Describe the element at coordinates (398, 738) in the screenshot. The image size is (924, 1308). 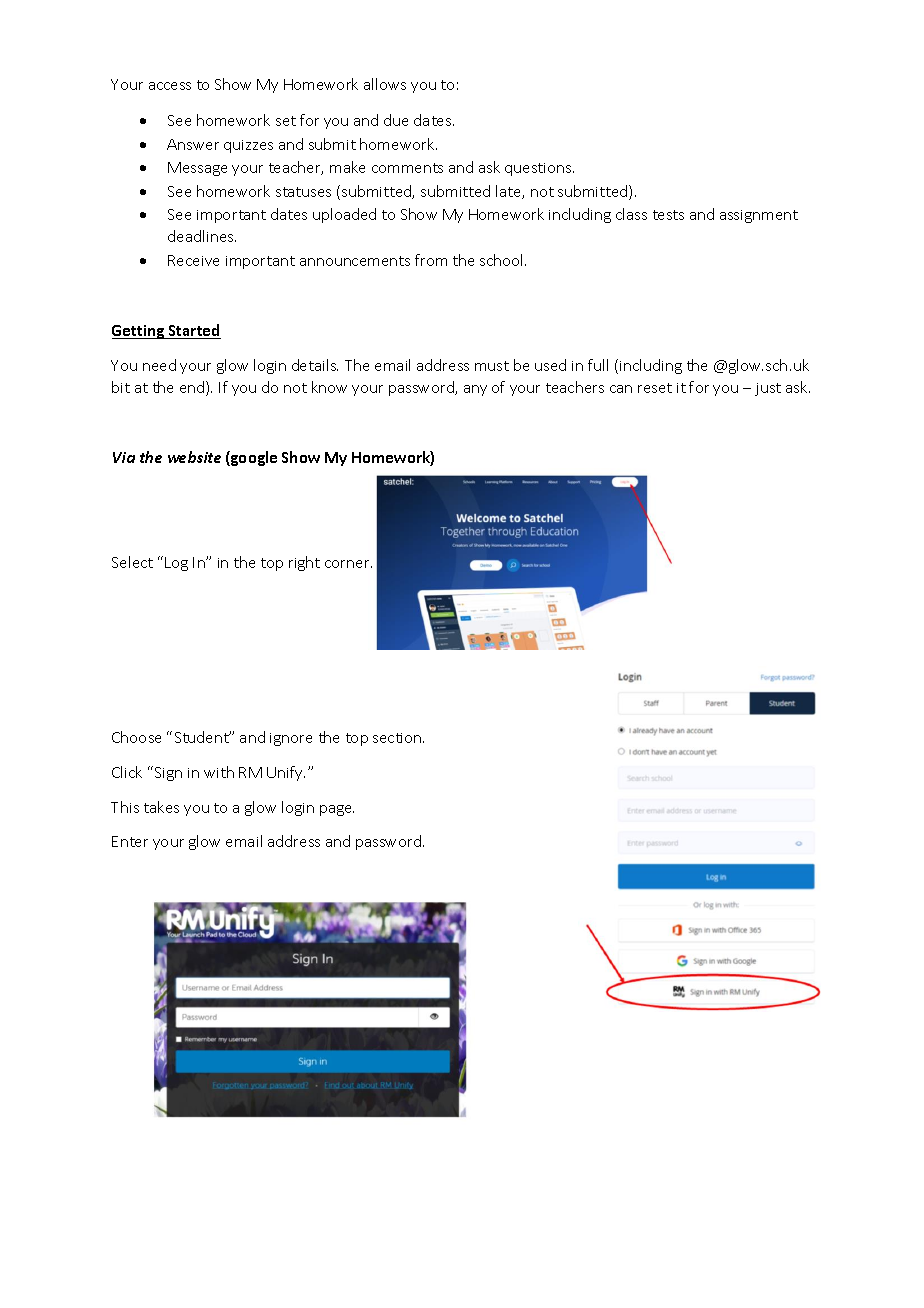
I see `section` at that location.
